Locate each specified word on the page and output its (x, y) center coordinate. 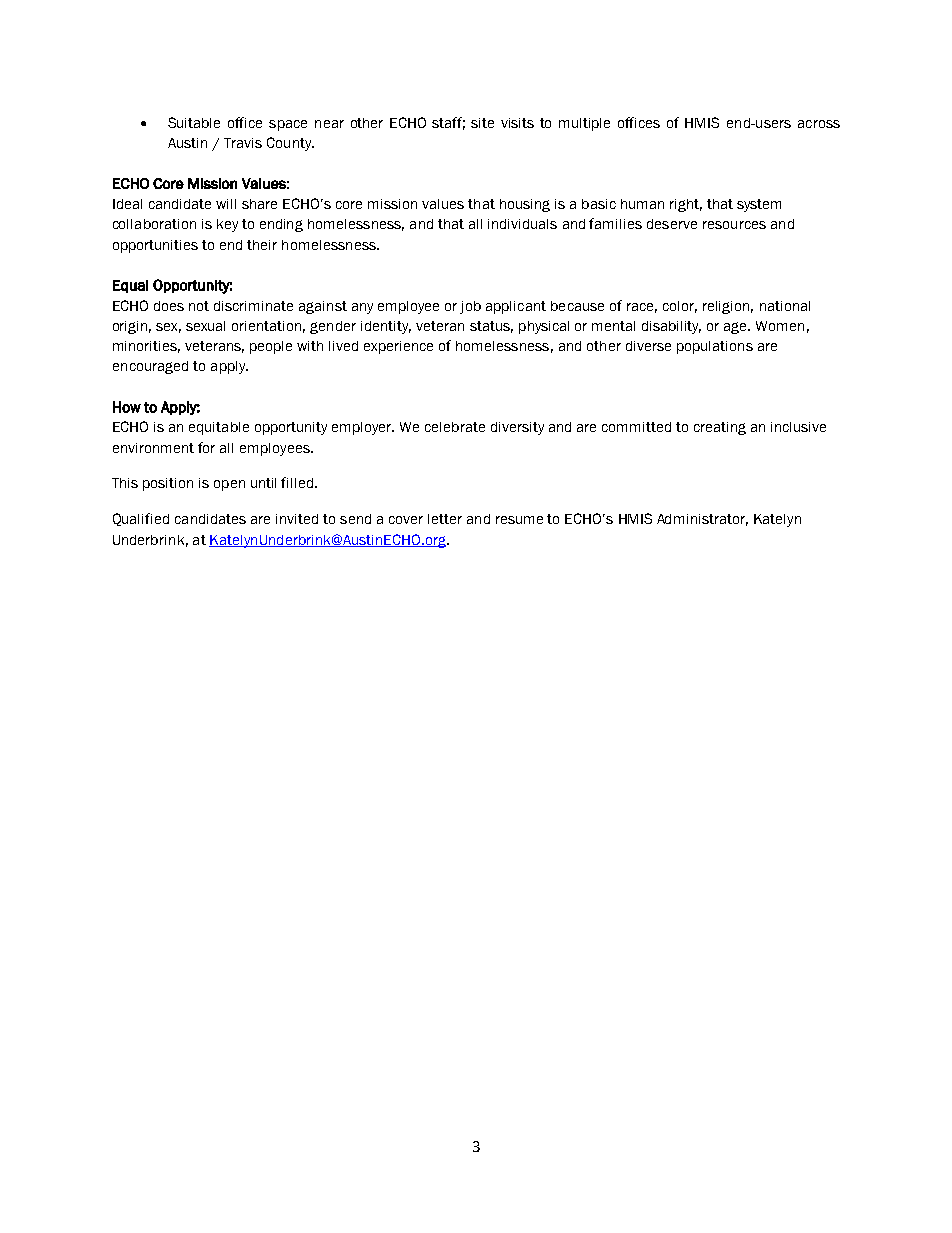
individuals (522, 224)
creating (720, 428)
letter (445, 519)
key (227, 225)
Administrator (702, 520)
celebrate (455, 427)
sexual (205, 326)
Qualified (141, 519)
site (482, 123)
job (470, 307)
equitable (219, 428)
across (819, 124)
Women (780, 326)
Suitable (194, 122)
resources (734, 225)
